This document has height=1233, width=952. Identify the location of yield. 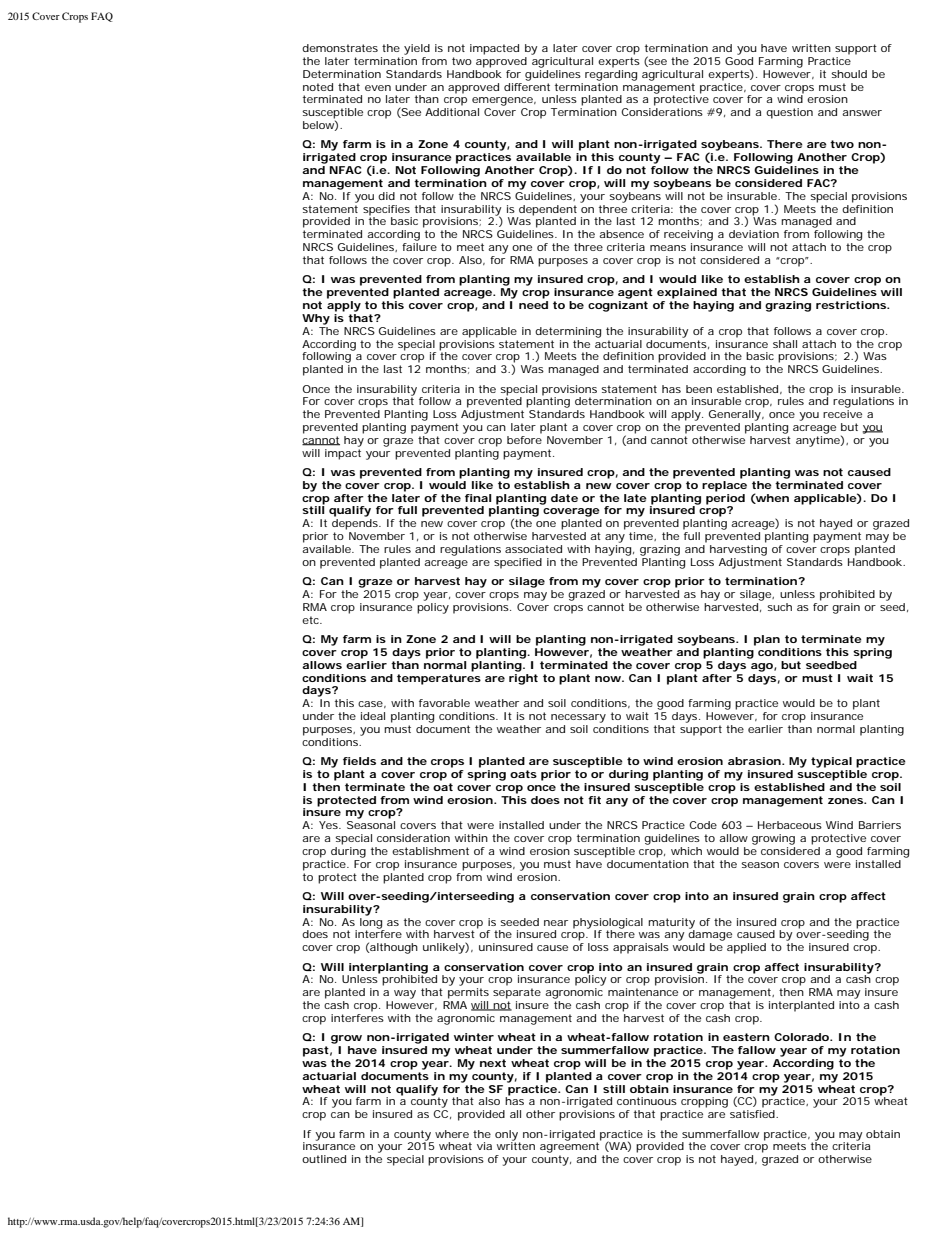
(417, 49).
